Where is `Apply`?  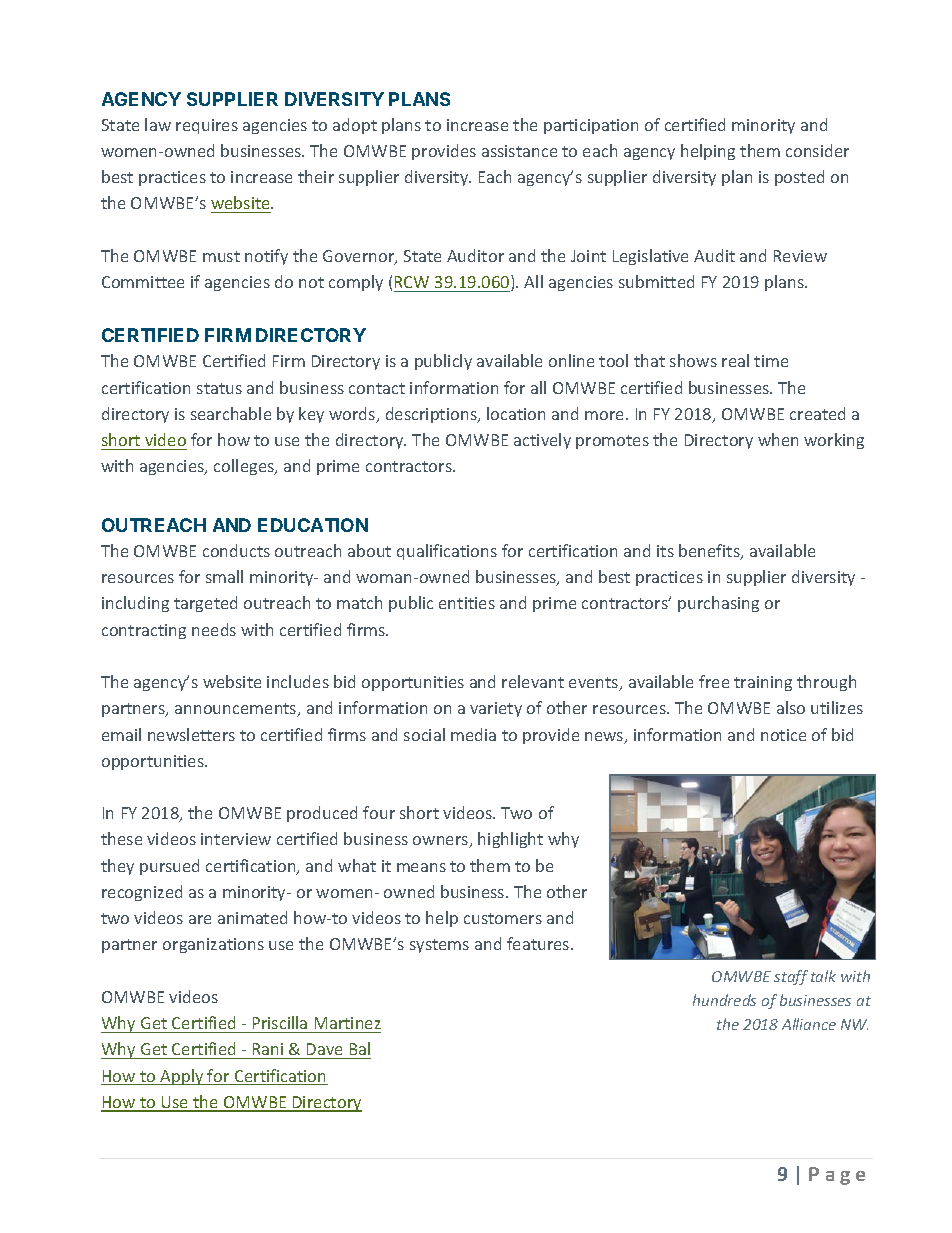 Apply is located at coordinates (182, 1077).
